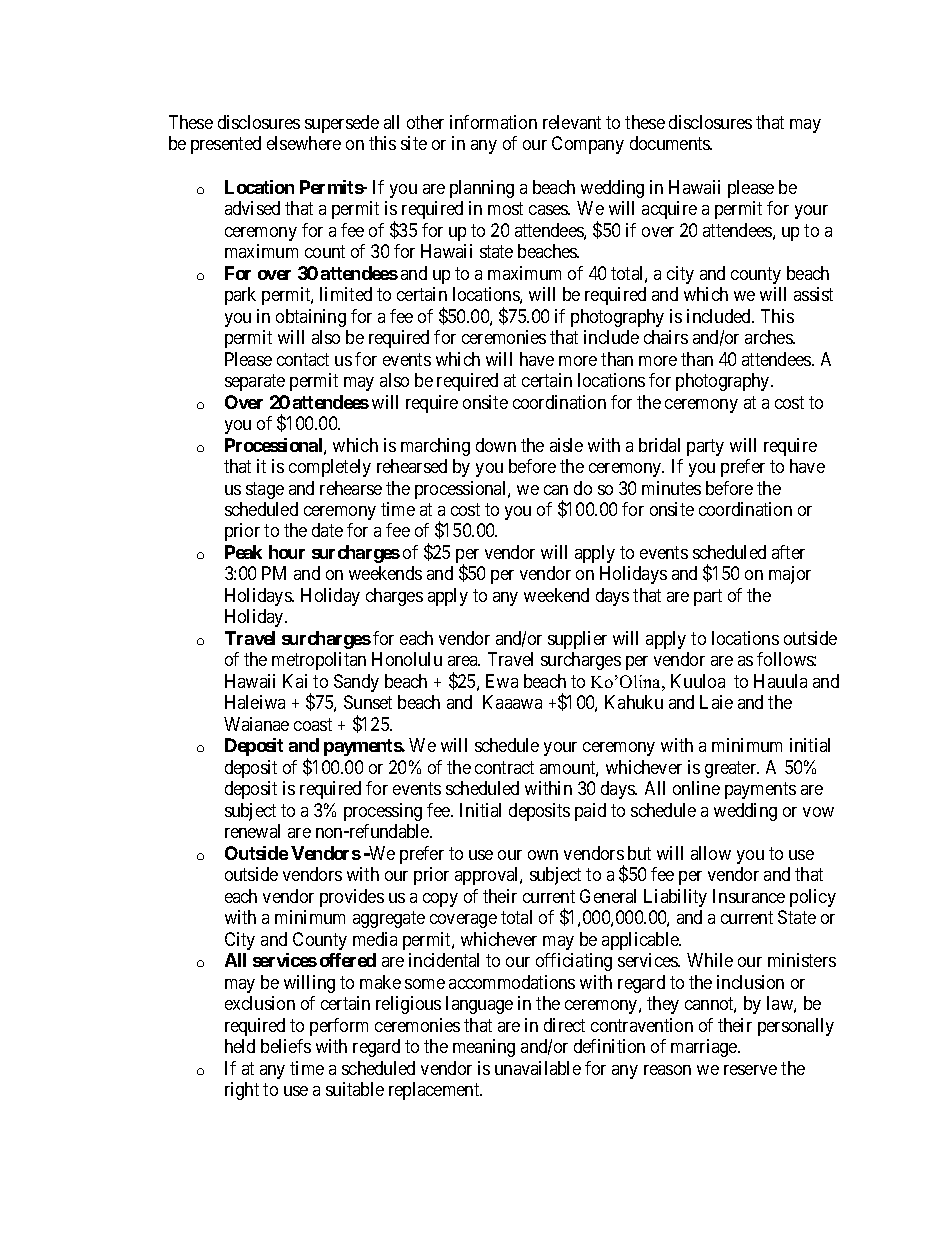 This document has width=952, height=1233. I want to click on major, so click(790, 575).
